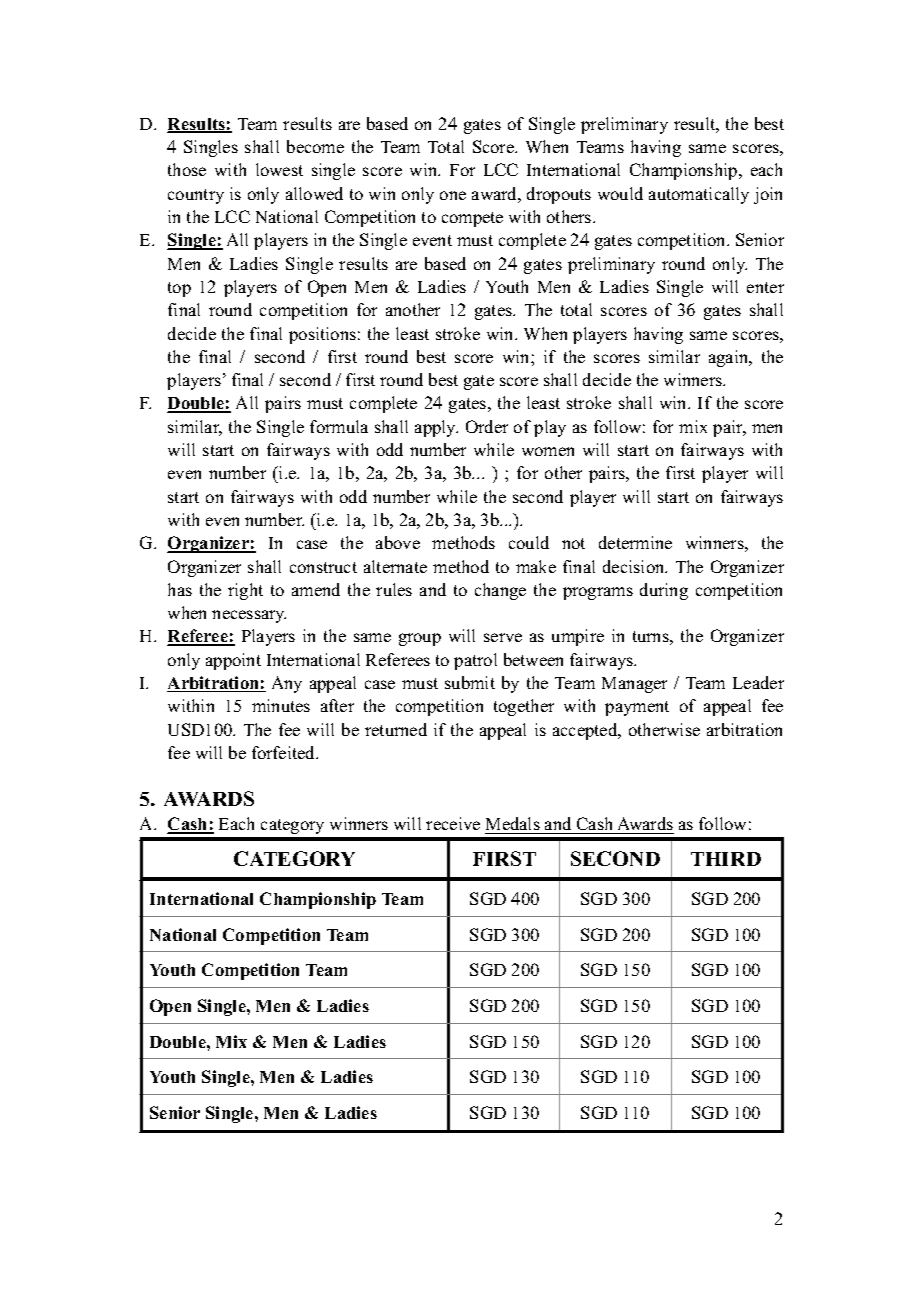  What do you see at coordinates (279, 169) in the image?
I see `lowest` at bounding box center [279, 169].
